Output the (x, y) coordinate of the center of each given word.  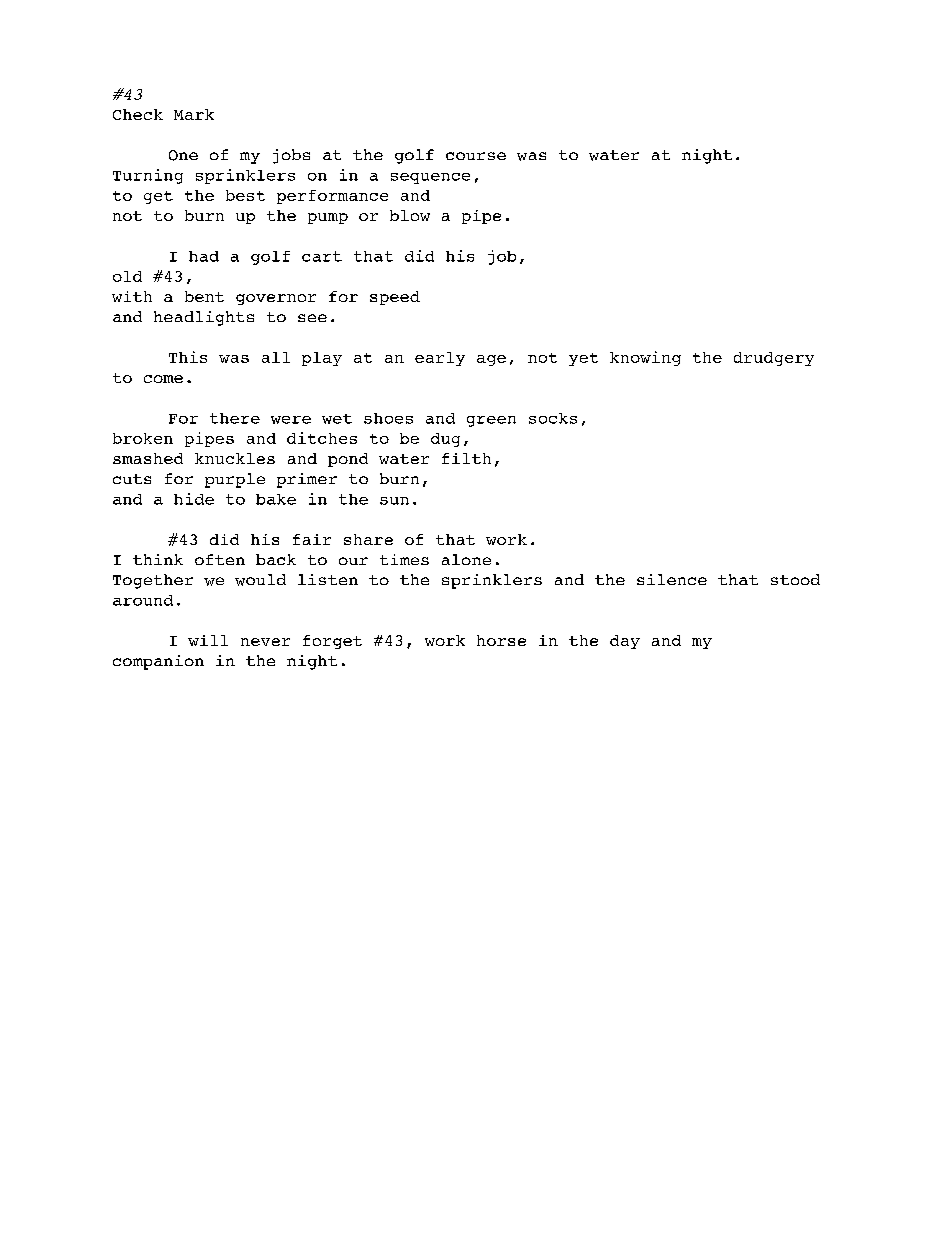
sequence (430, 178)
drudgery (774, 359)
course (476, 156)
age (491, 360)
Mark (194, 114)
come (163, 379)
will (208, 640)
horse (501, 640)
